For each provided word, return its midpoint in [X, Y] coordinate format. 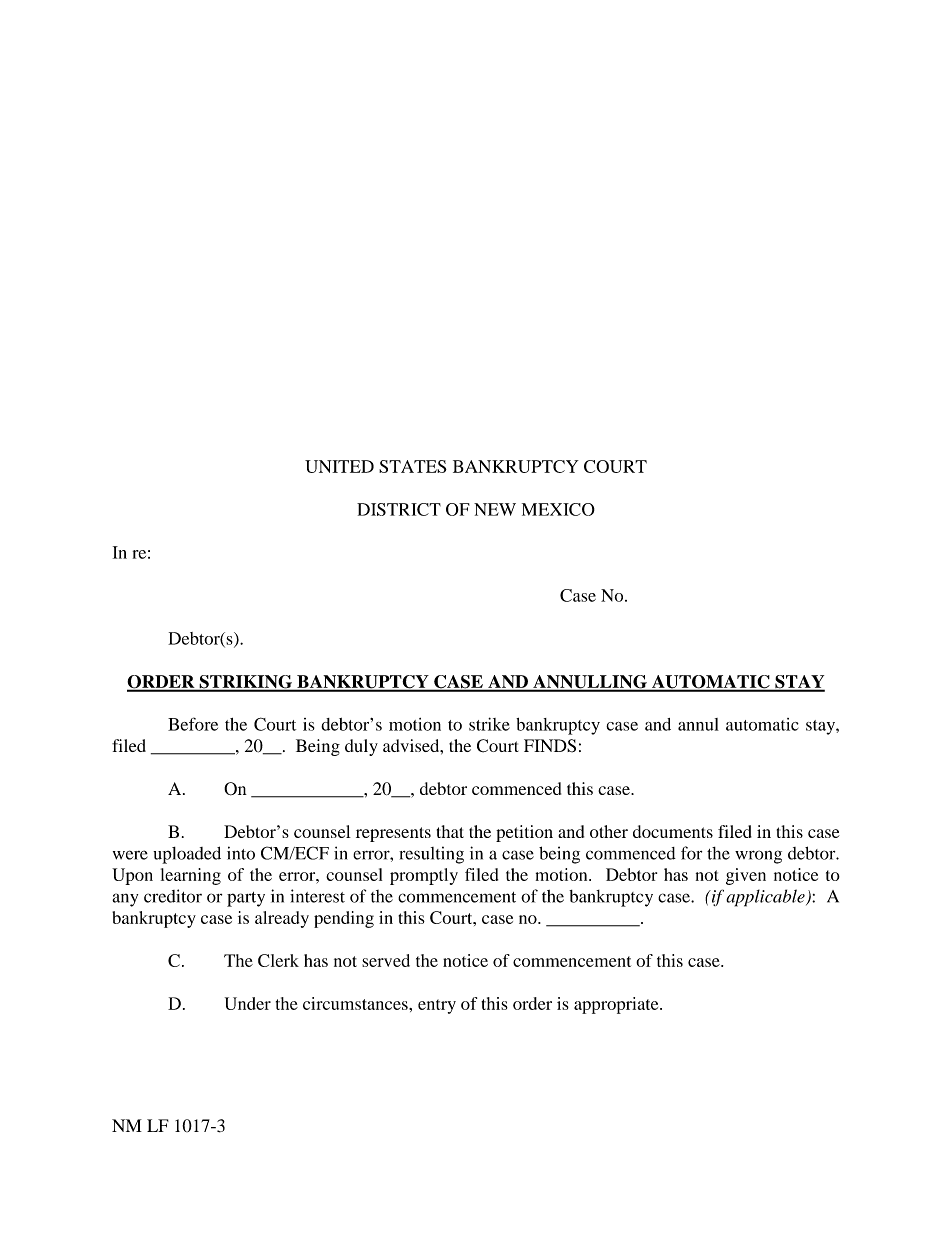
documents [673, 831]
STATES [413, 466]
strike [489, 724]
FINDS [550, 746]
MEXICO [558, 509]
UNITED [339, 466]
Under [248, 1003]
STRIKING [246, 683]
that [450, 831]
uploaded [187, 855]
